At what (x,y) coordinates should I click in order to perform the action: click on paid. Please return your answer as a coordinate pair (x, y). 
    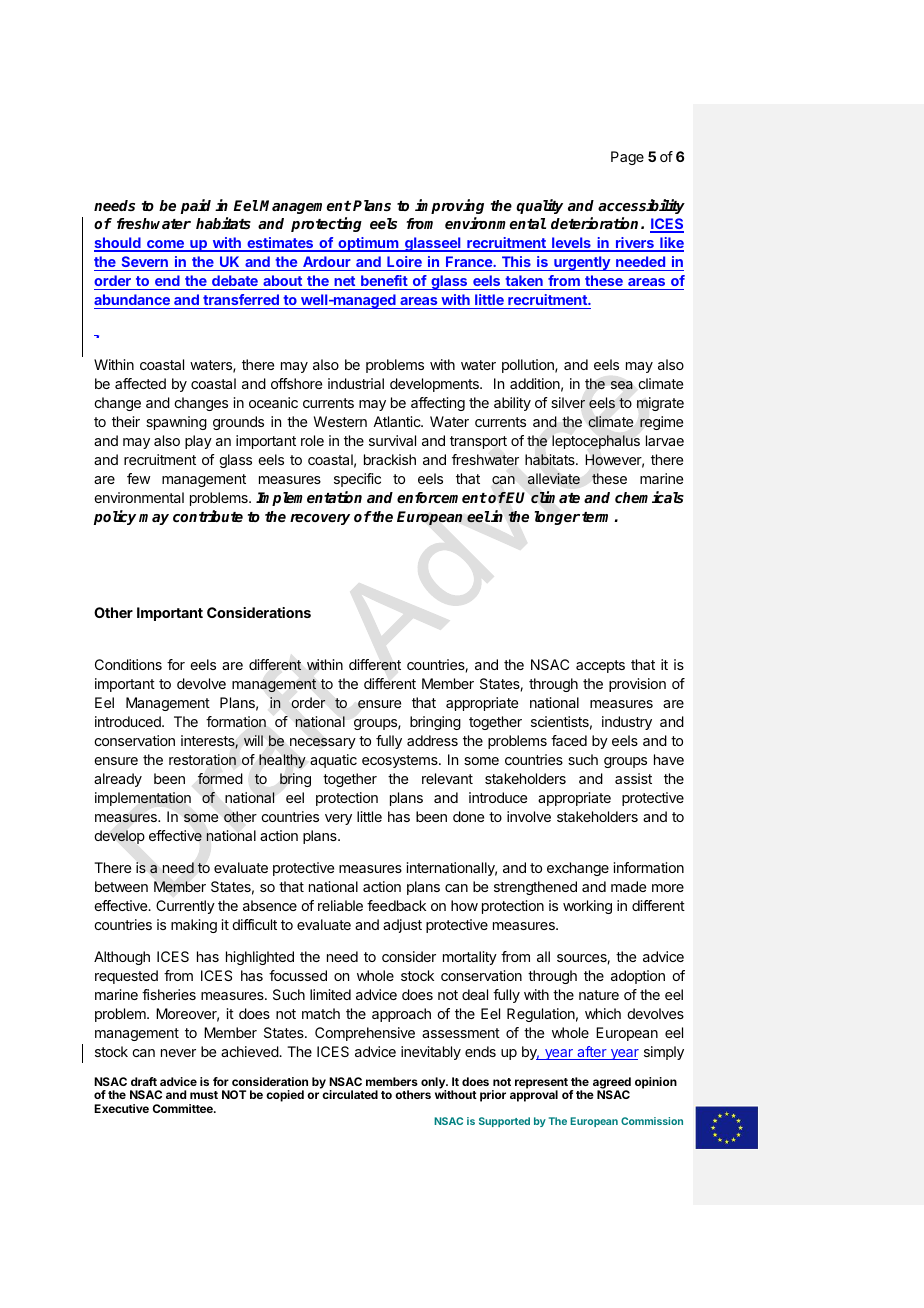
    Looking at the image, I should click on (196, 206).
